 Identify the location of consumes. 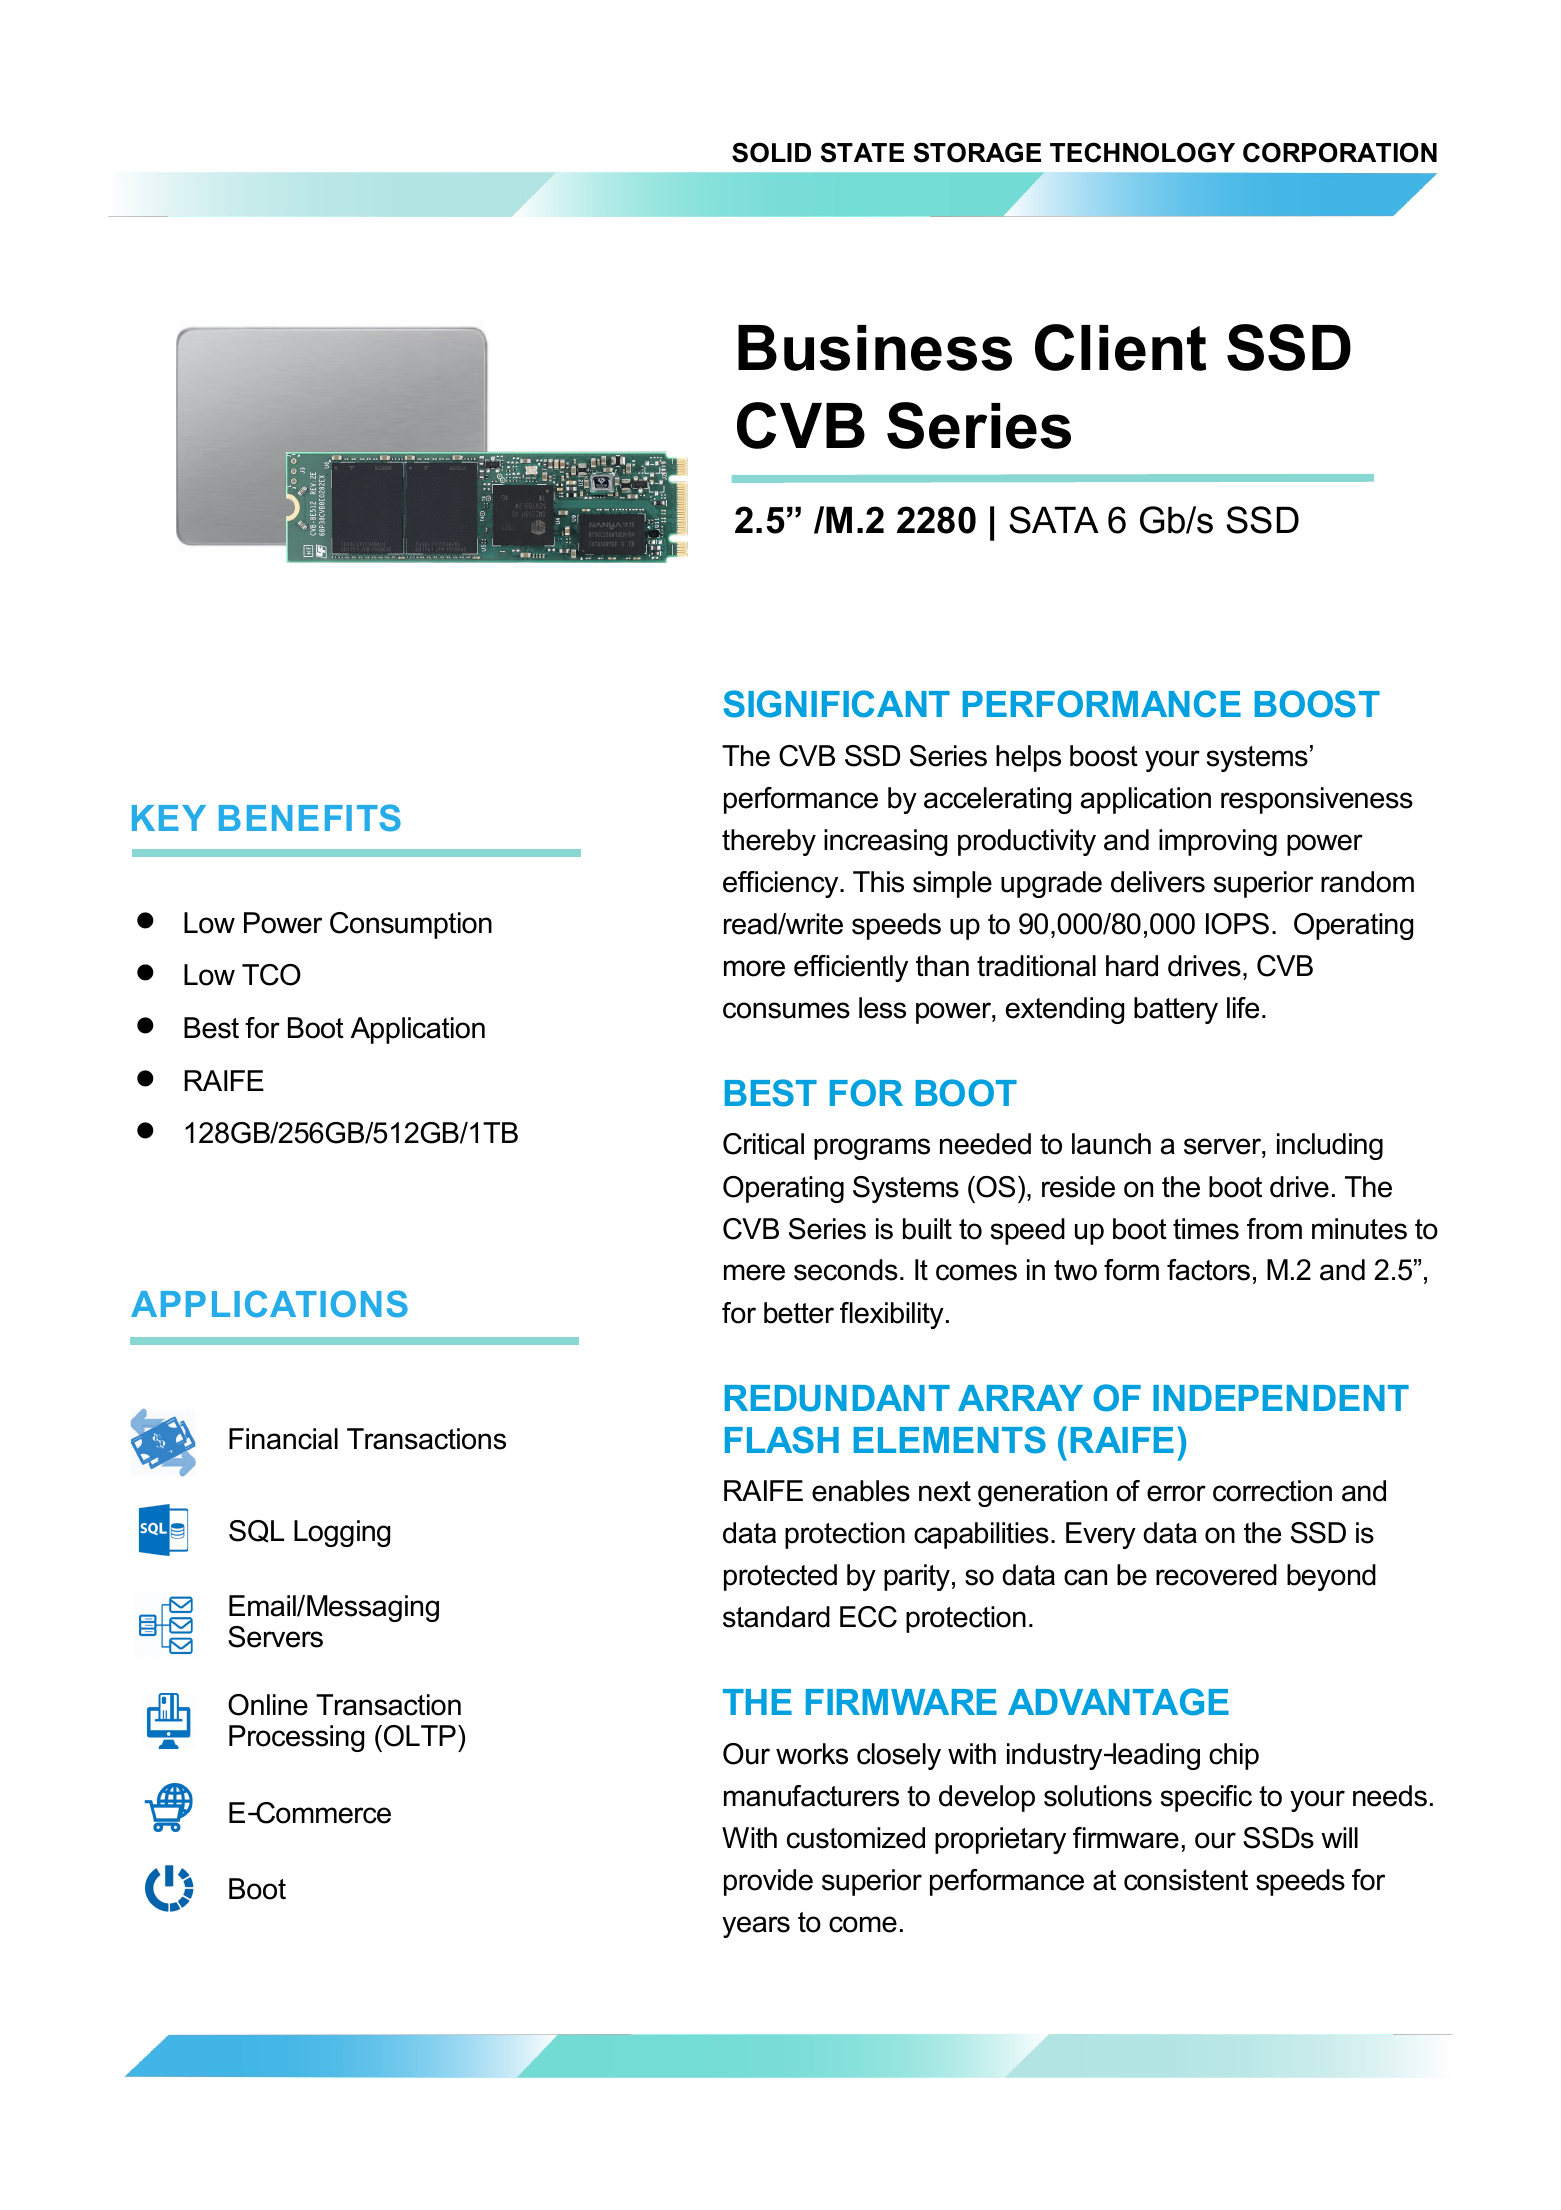
(786, 1010).
